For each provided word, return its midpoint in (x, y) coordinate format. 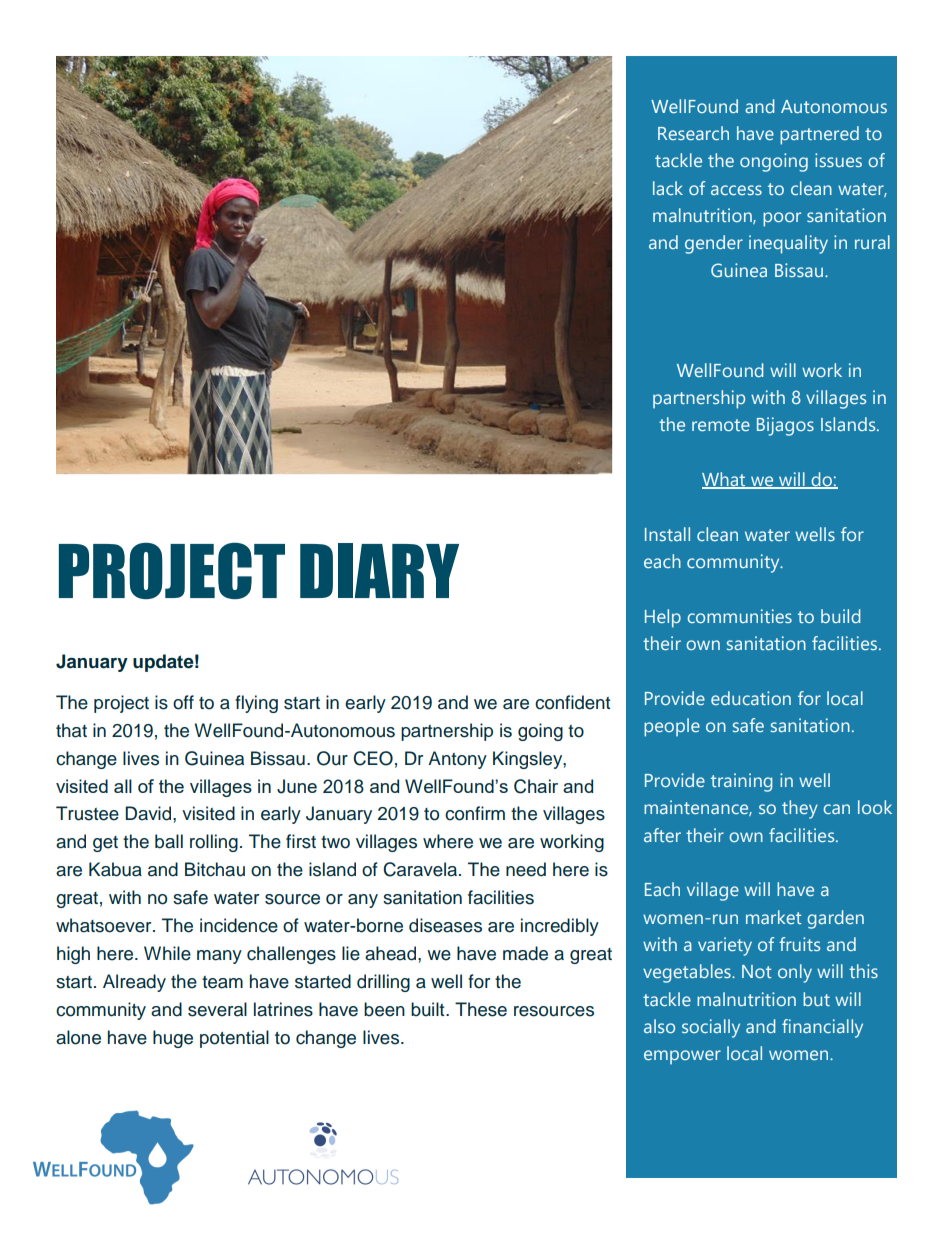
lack (668, 188)
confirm (475, 813)
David (149, 813)
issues (838, 160)
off (183, 702)
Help (663, 618)
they (800, 809)
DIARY (379, 570)
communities (739, 616)
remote (721, 425)
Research (693, 133)
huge (173, 1039)
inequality (788, 244)
